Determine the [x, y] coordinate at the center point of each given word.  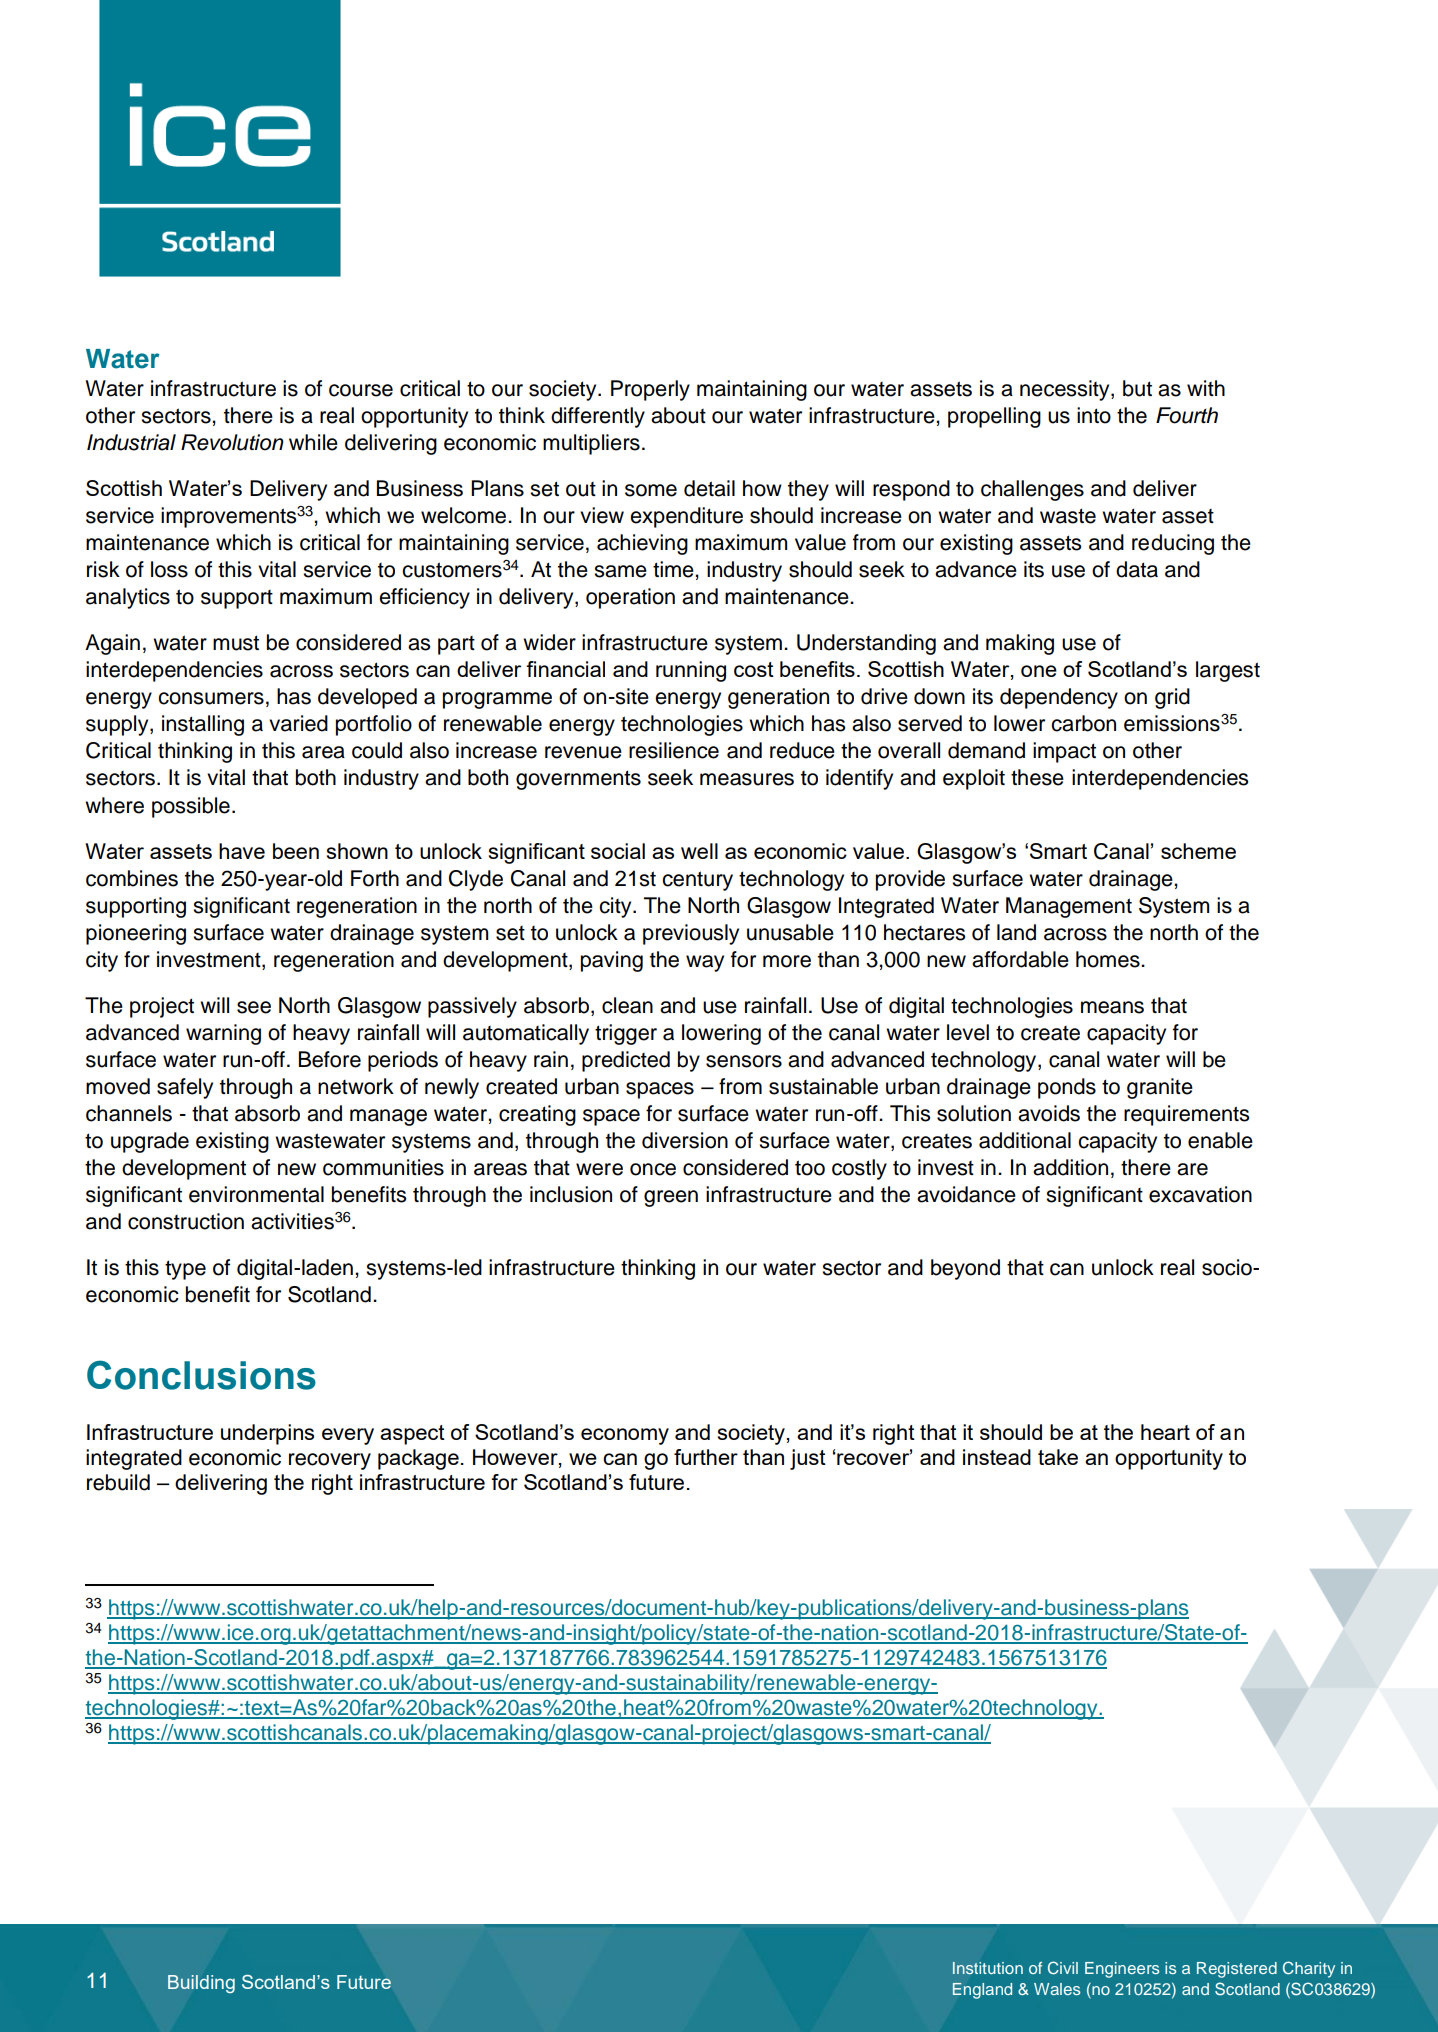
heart [1165, 1432]
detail [709, 488]
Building [201, 1984]
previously [691, 934]
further [706, 1457]
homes [1109, 959]
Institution [988, 1968]
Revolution [232, 442]
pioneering [136, 934]
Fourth [1187, 415]
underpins [267, 1434]
